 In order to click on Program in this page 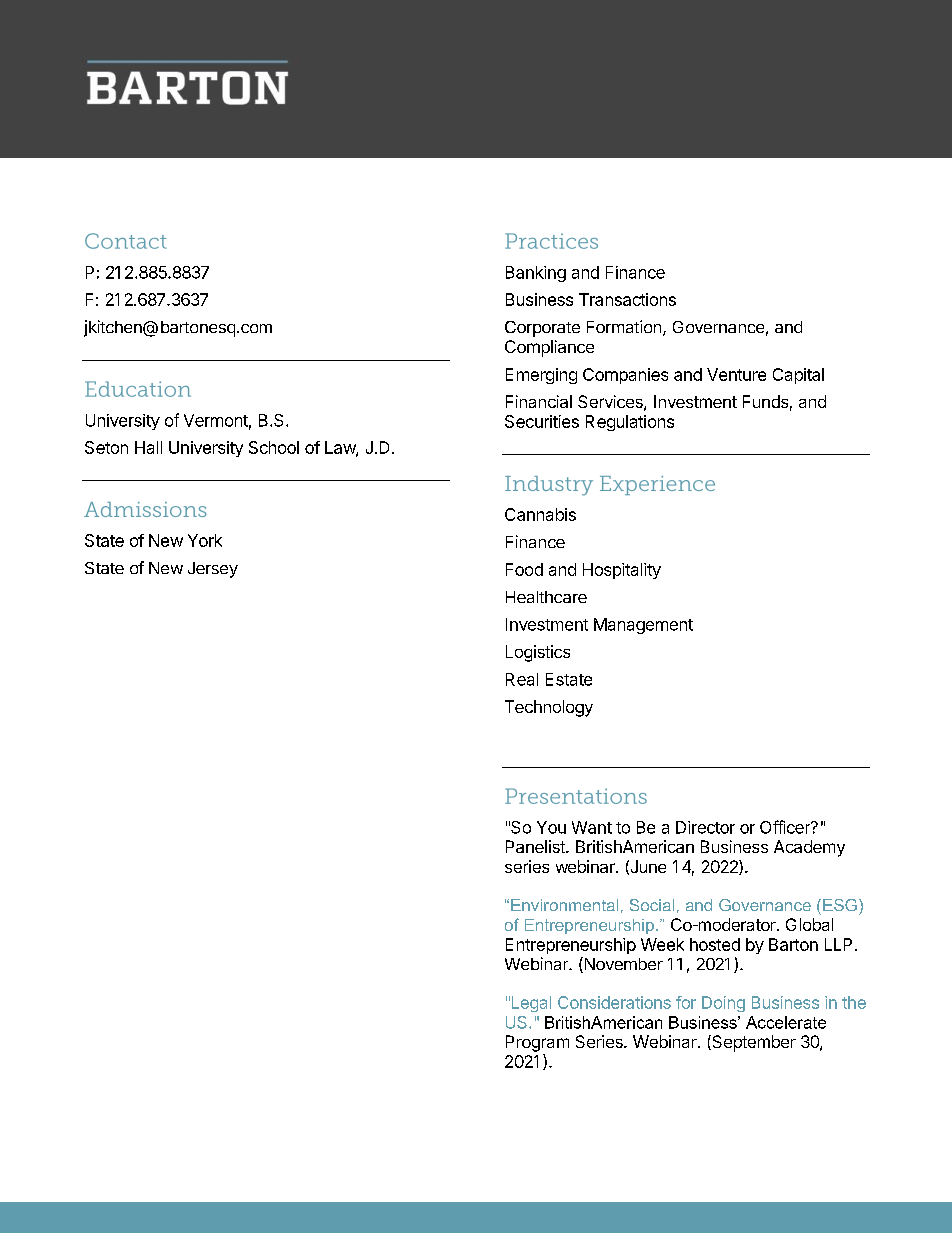, I will do `click(537, 1043)`.
